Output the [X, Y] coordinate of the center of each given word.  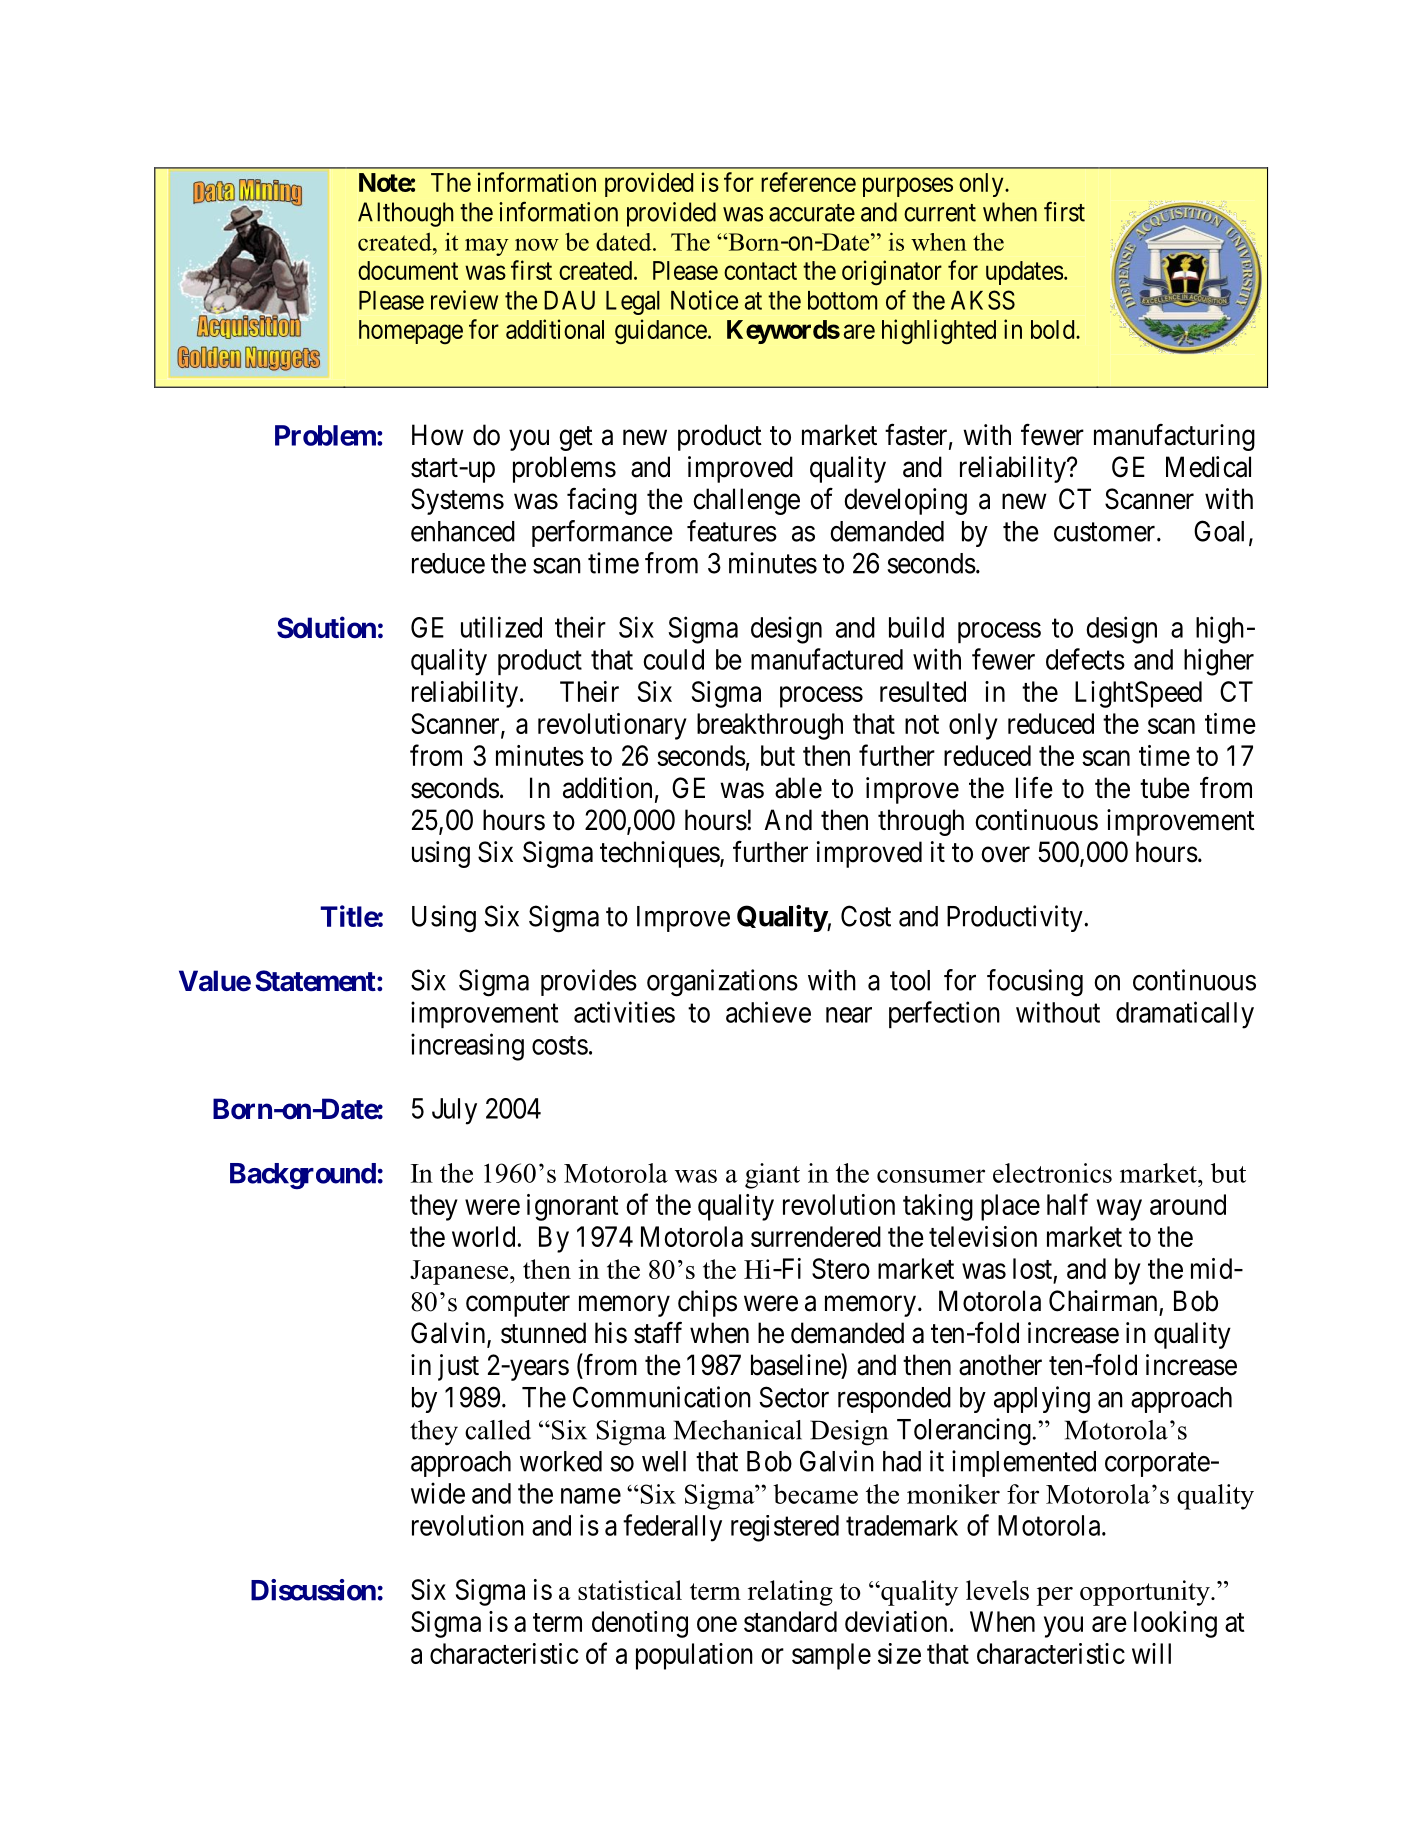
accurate [812, 213]
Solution [326, 627]
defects [1085, 659]
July [454, 1111]
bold [1054, 329]
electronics [1052, 1173]
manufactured [827, 659]
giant [772, 1176]
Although [405, 214]
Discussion [313, 1590]
